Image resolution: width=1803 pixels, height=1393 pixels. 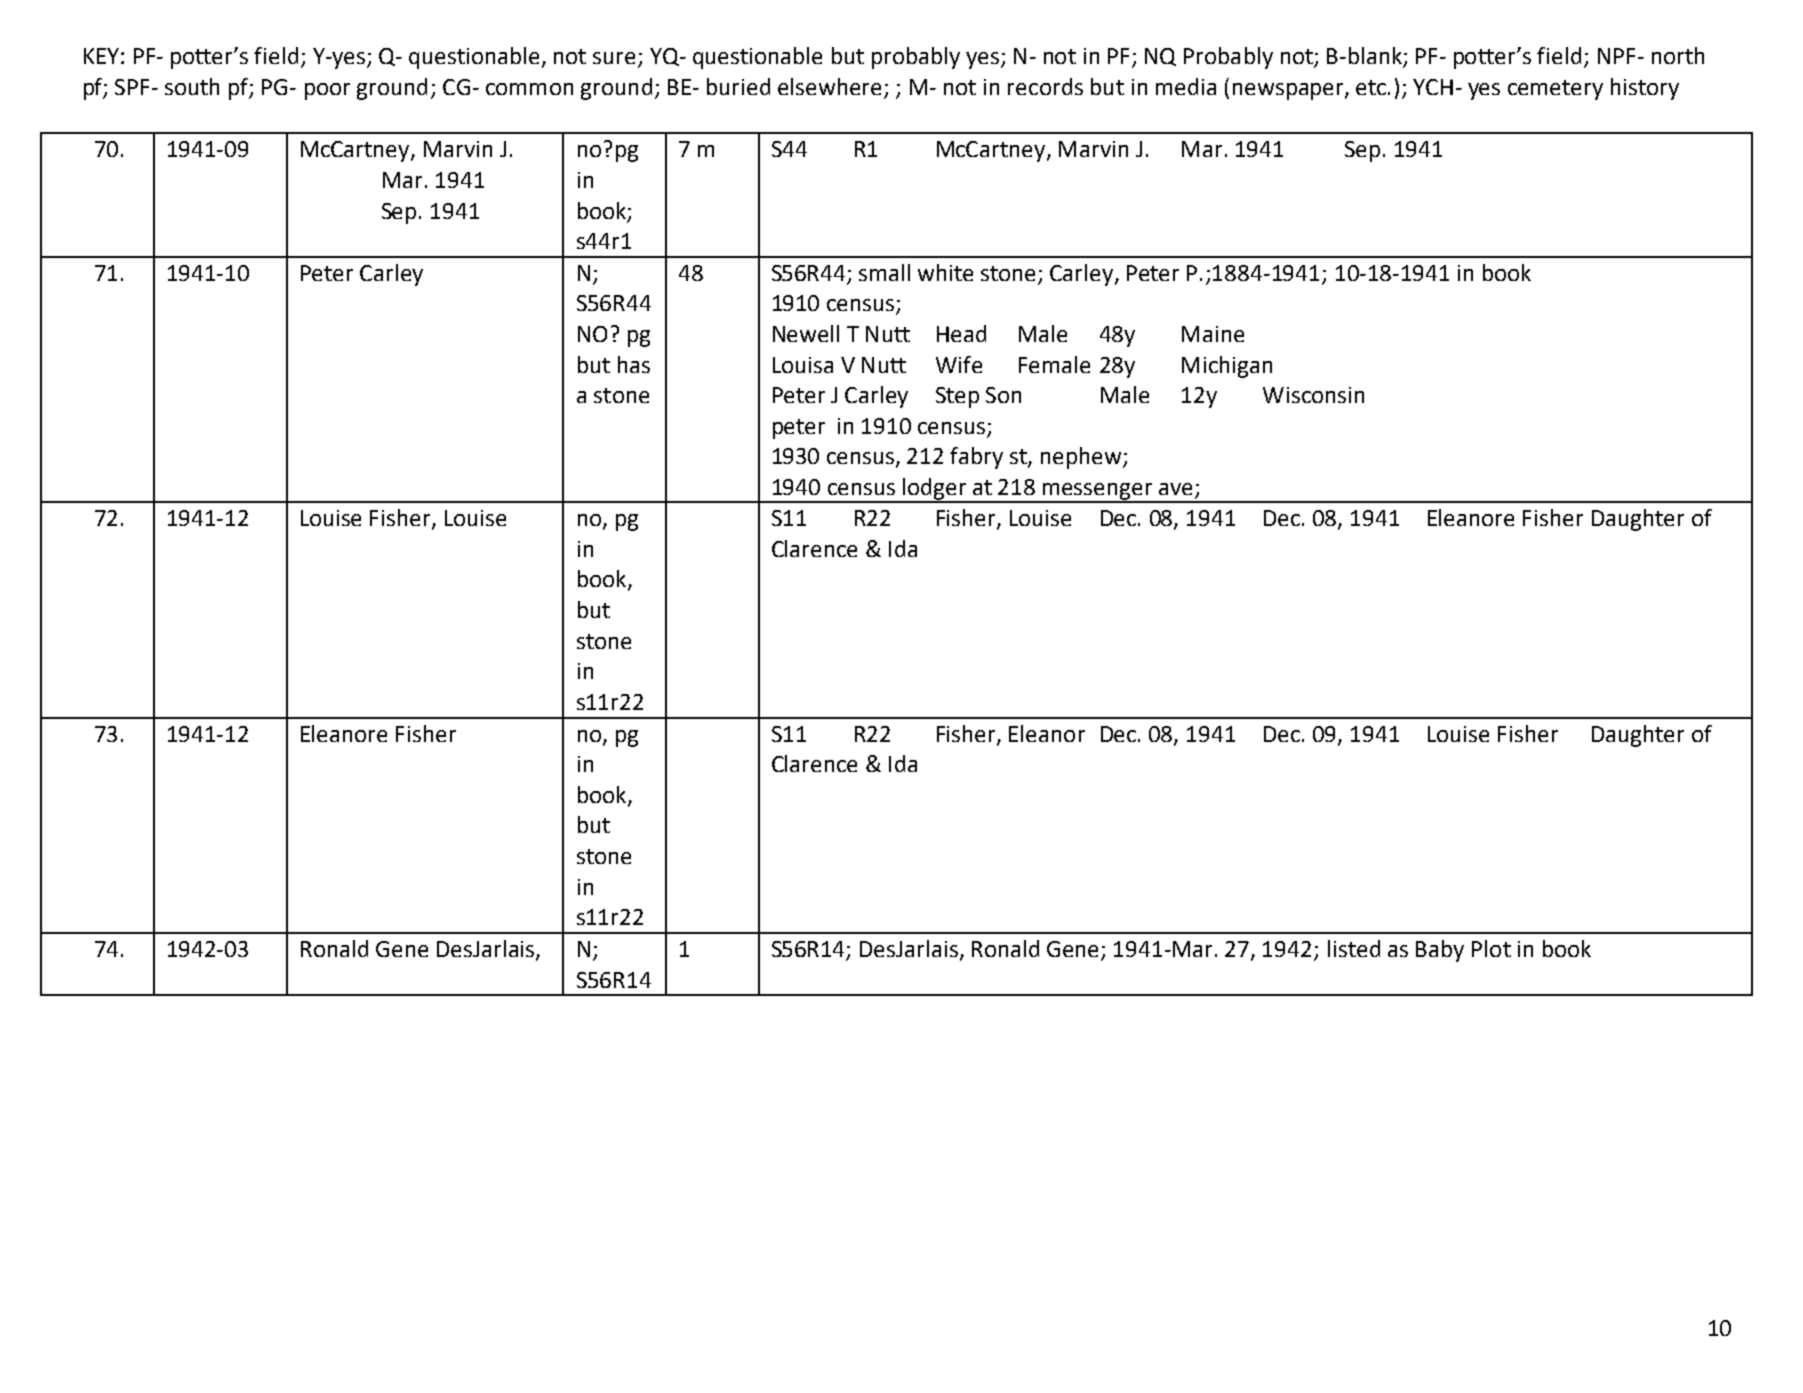 What do you see at coordinates (634, 364) in the page?
I see `has` at bounding box center [634, 364].
